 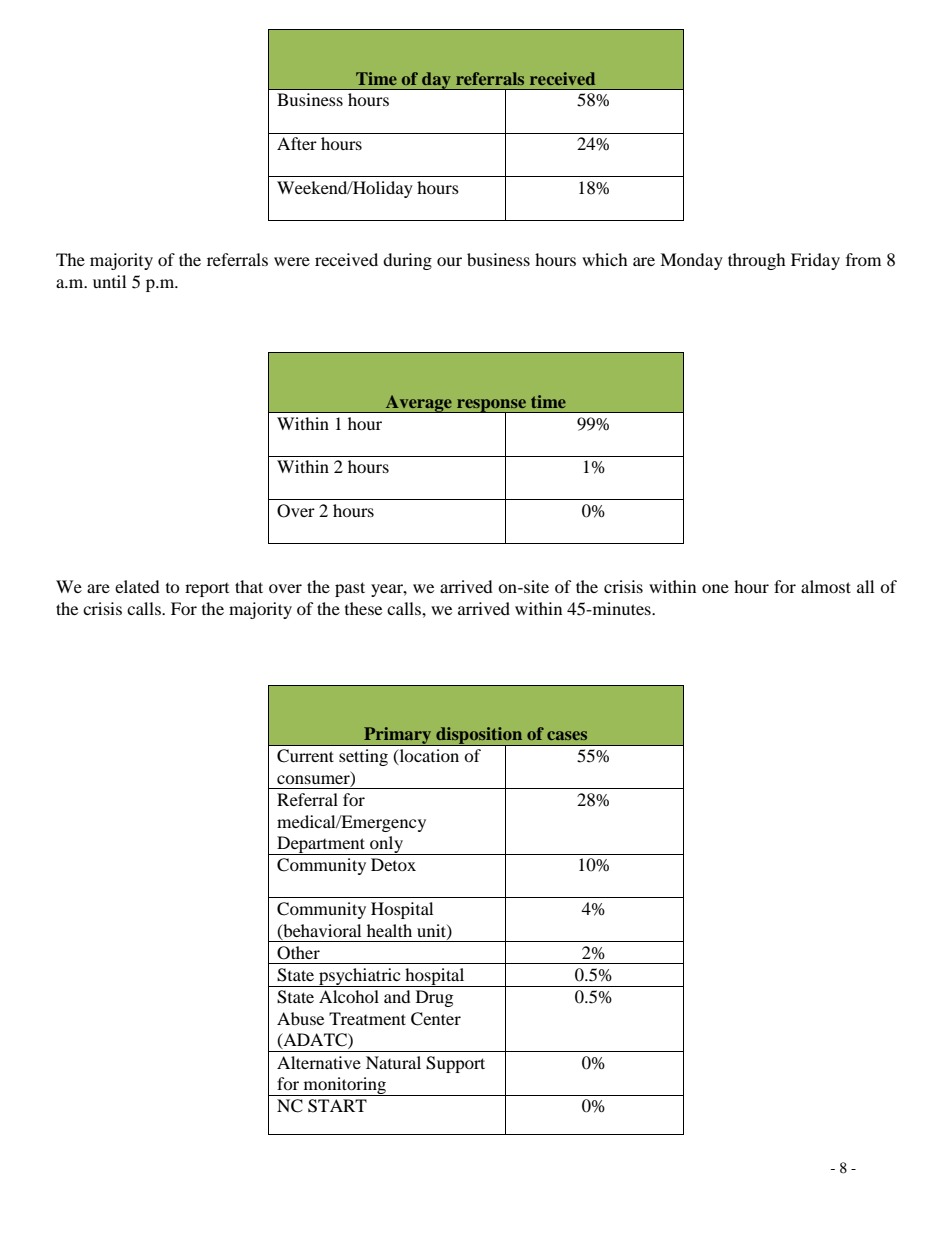 What do you see at coordinates (407, 261) in the image?
I see `during` at bounding box center [407, 261].
